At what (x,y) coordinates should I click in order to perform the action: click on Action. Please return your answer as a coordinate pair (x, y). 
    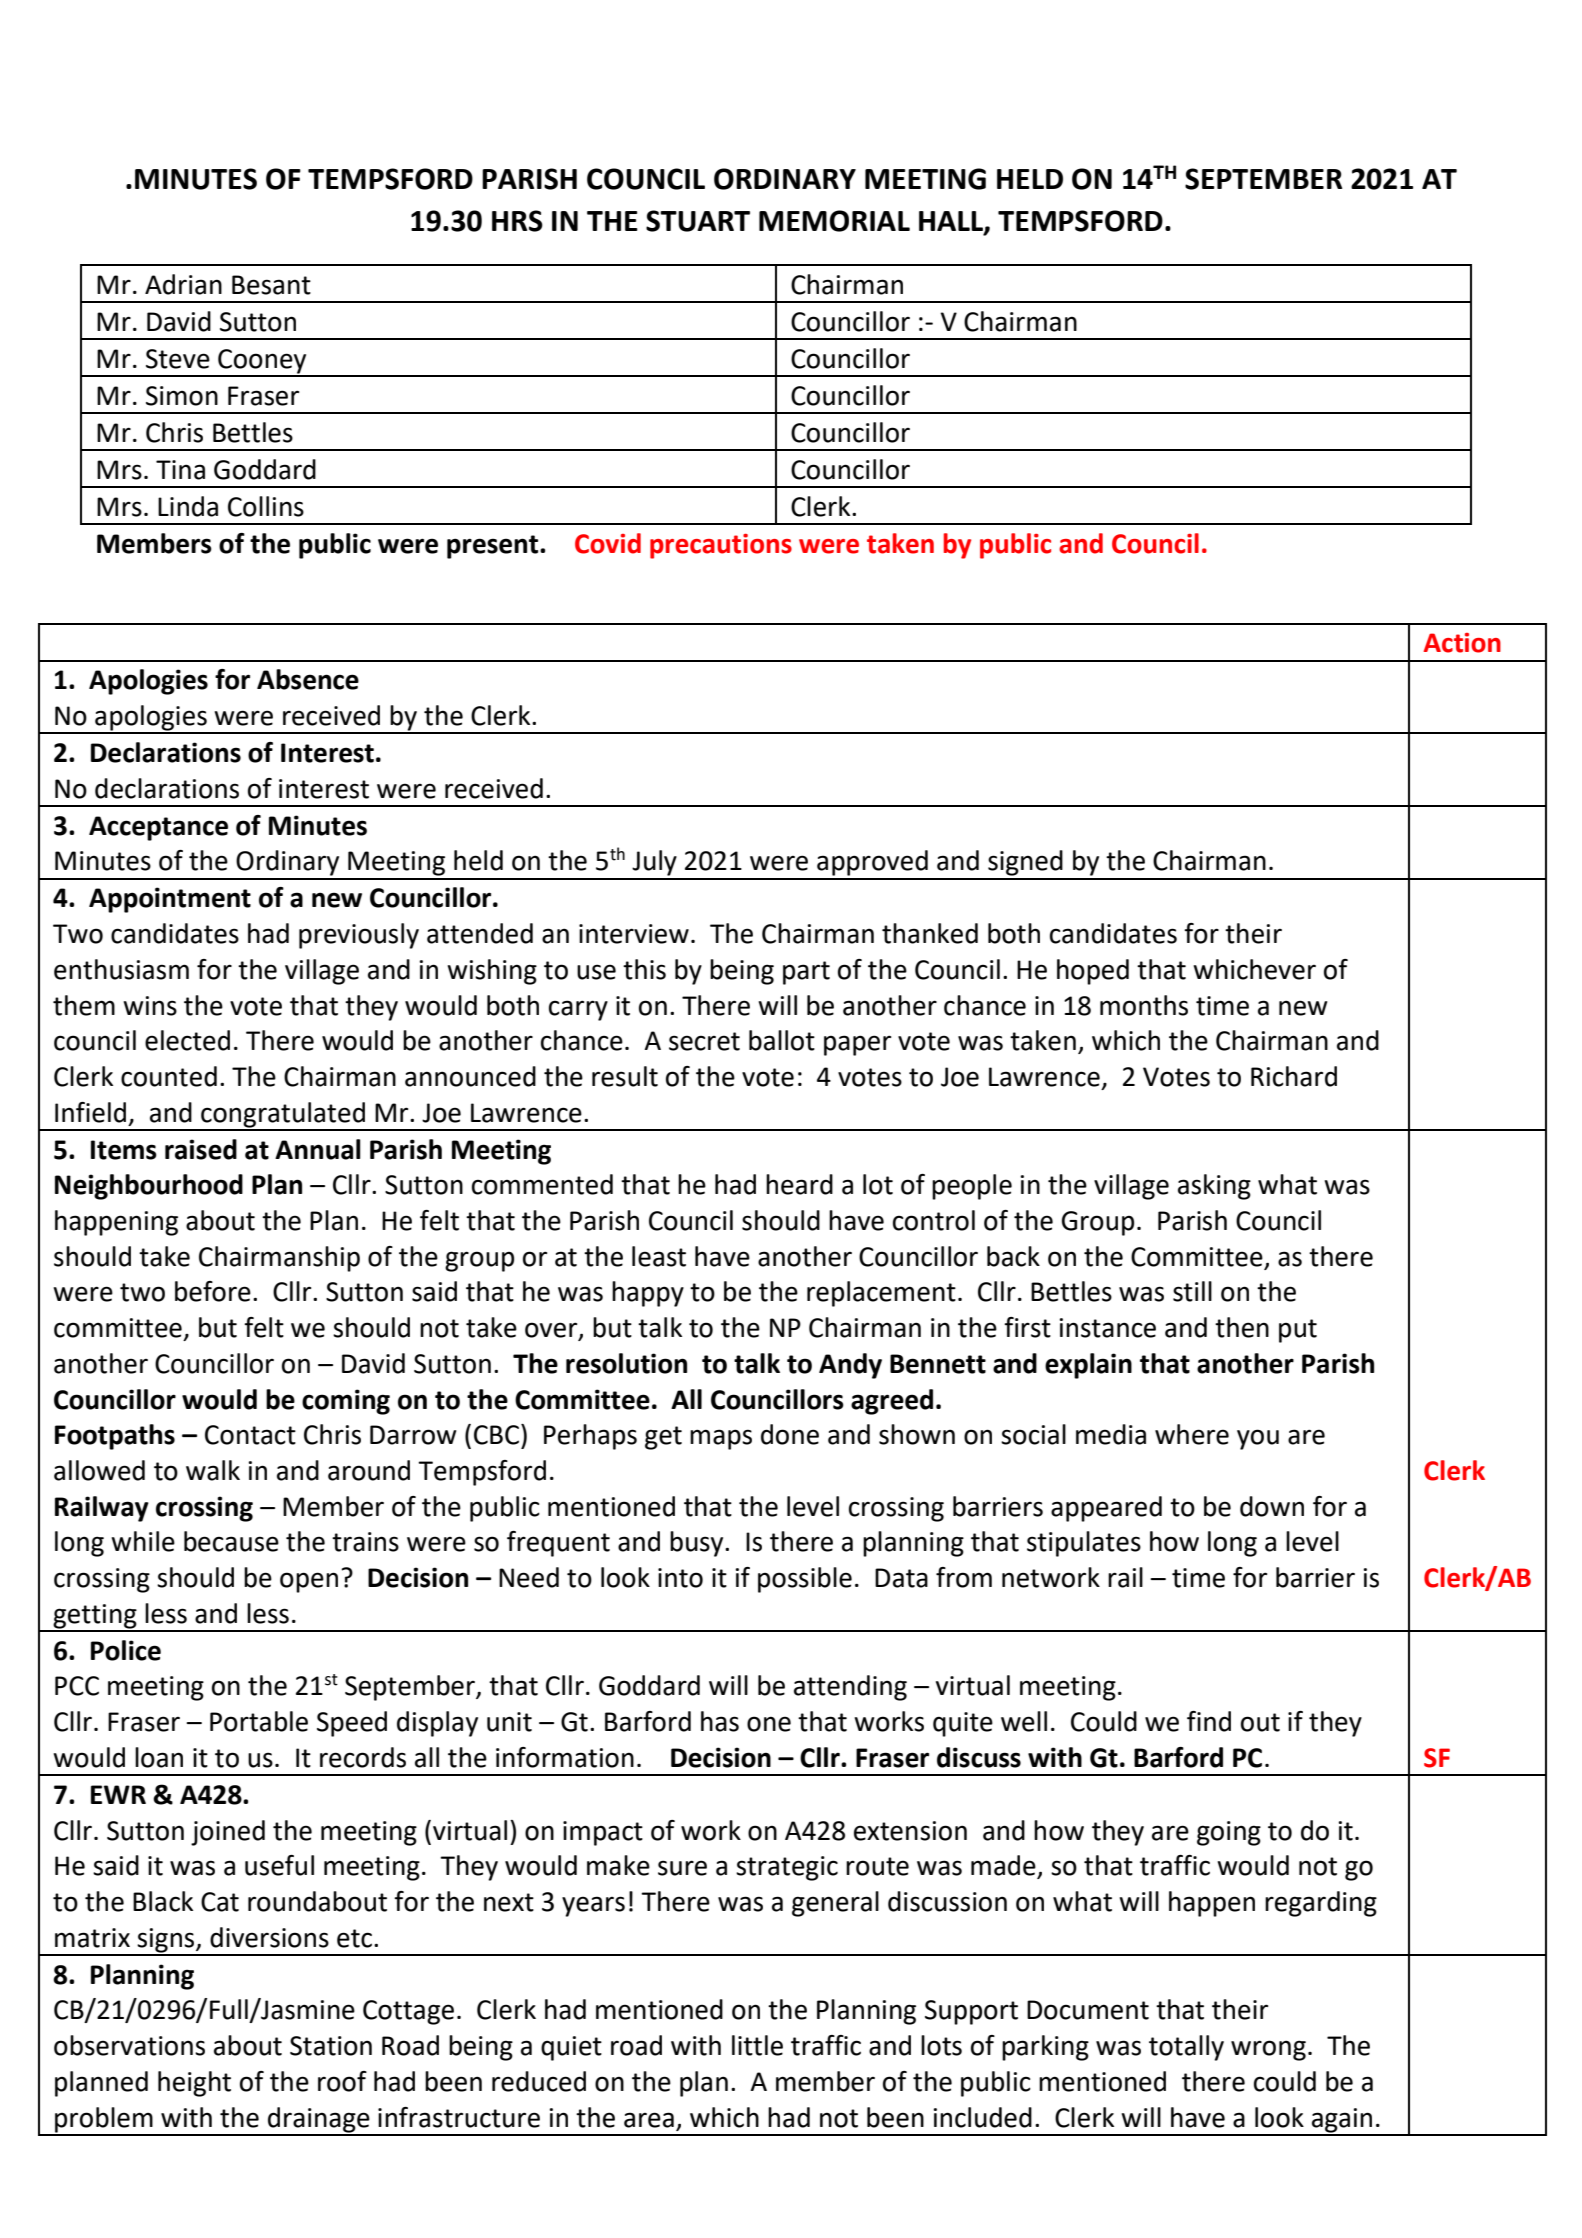
    Looking at the image, I should click on (1462, 643).
